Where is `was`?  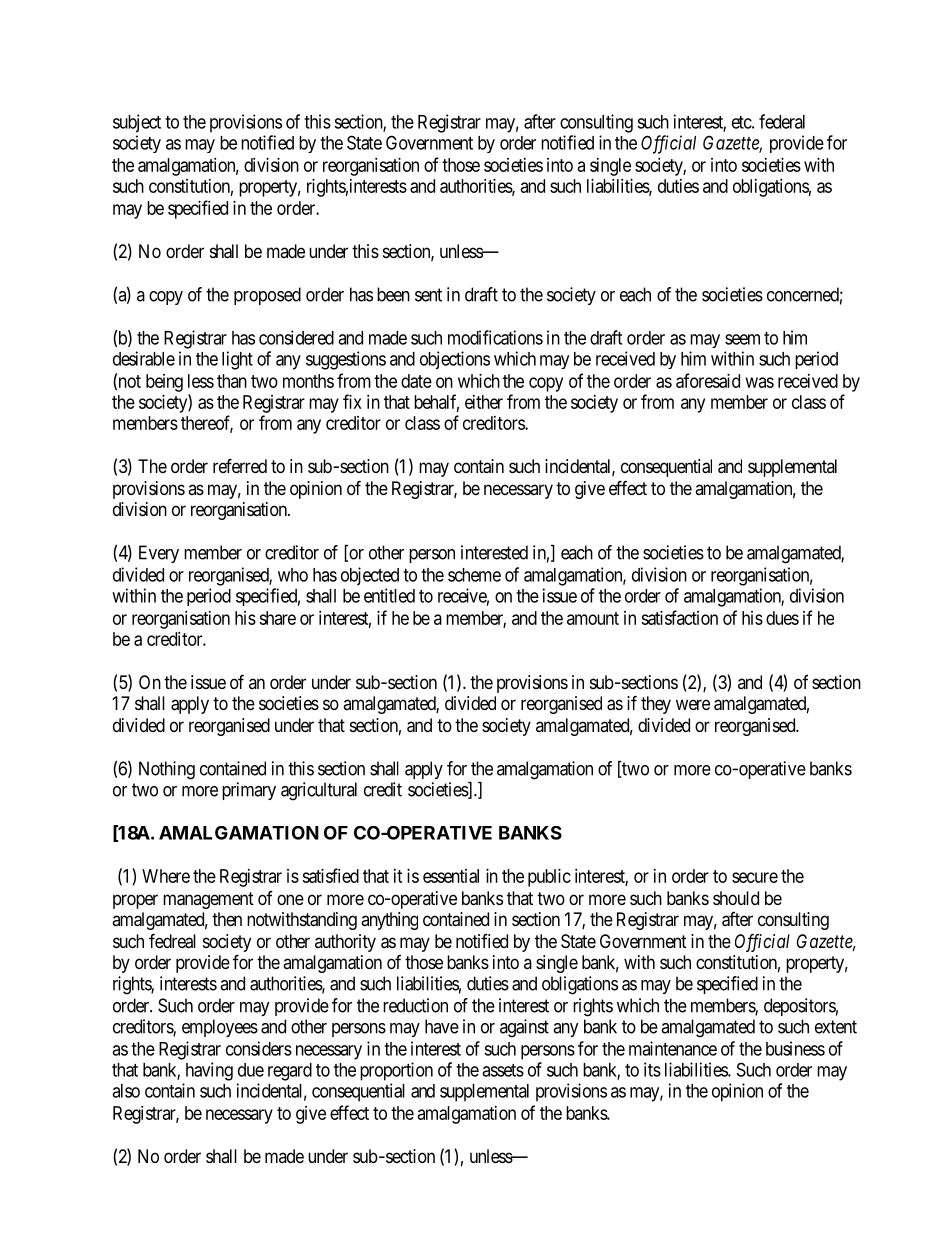
was is located at coordinates (760, 382).
